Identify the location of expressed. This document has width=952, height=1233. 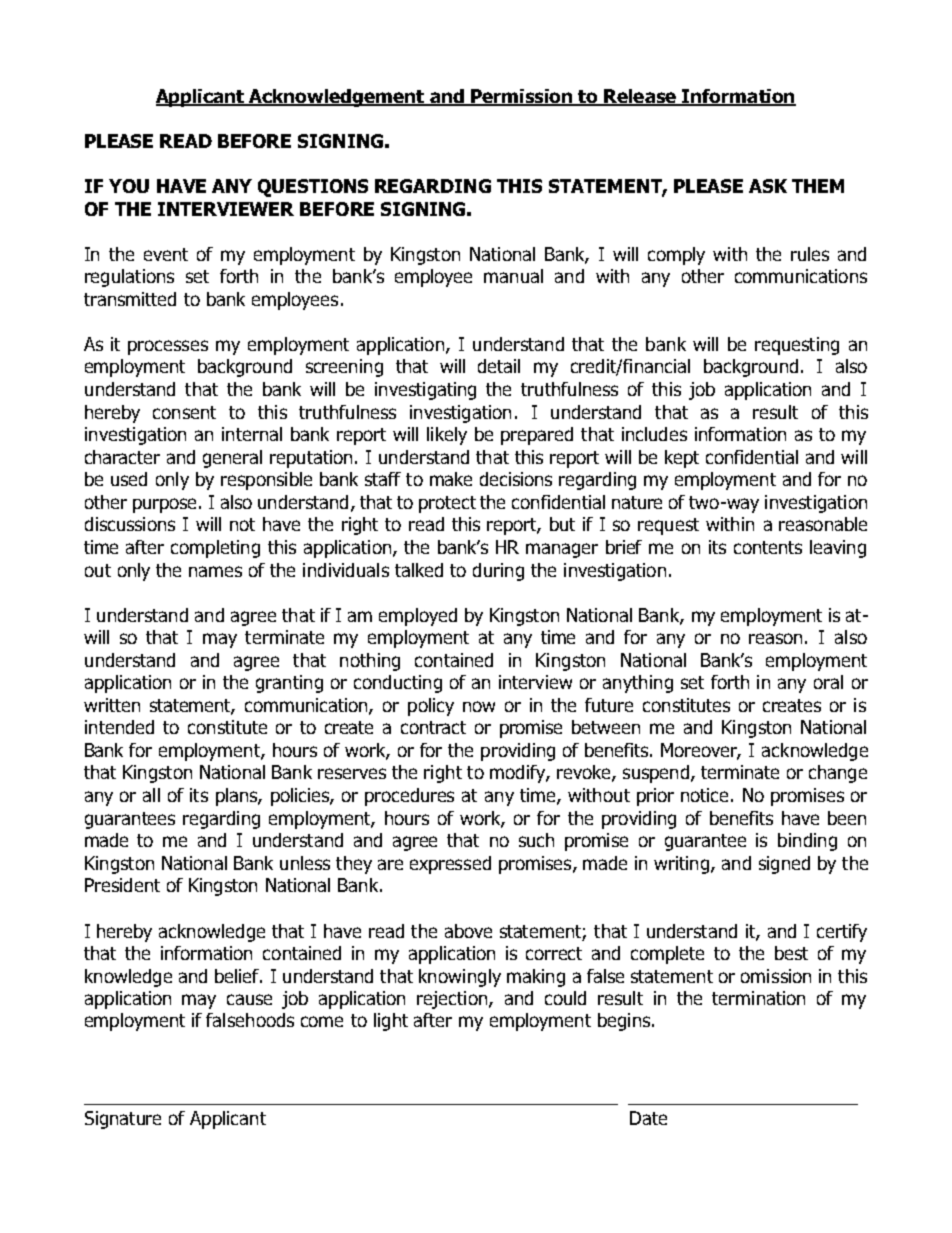
(450, 865).
